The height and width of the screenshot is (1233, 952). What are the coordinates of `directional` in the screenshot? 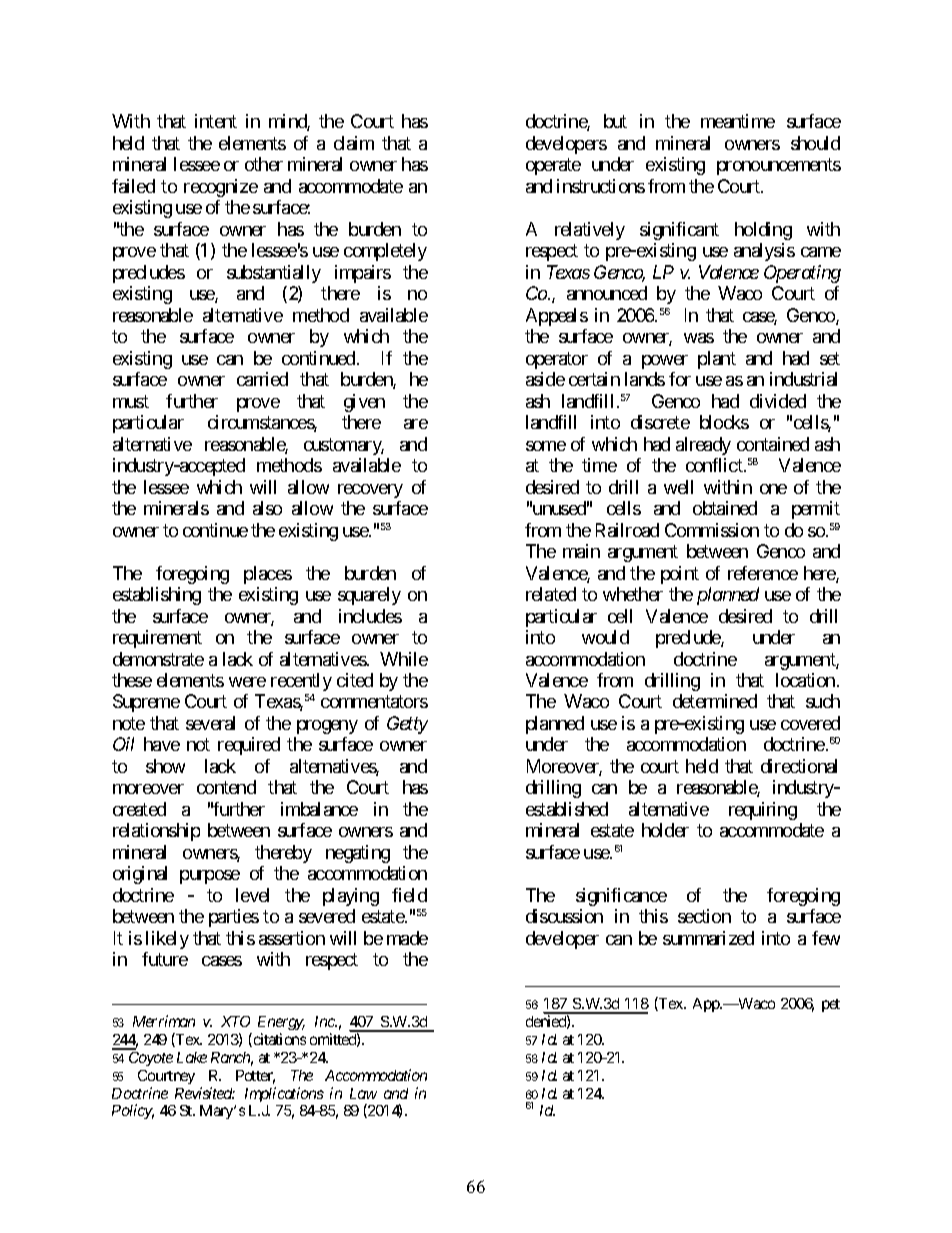 It's located at (799, 766).
